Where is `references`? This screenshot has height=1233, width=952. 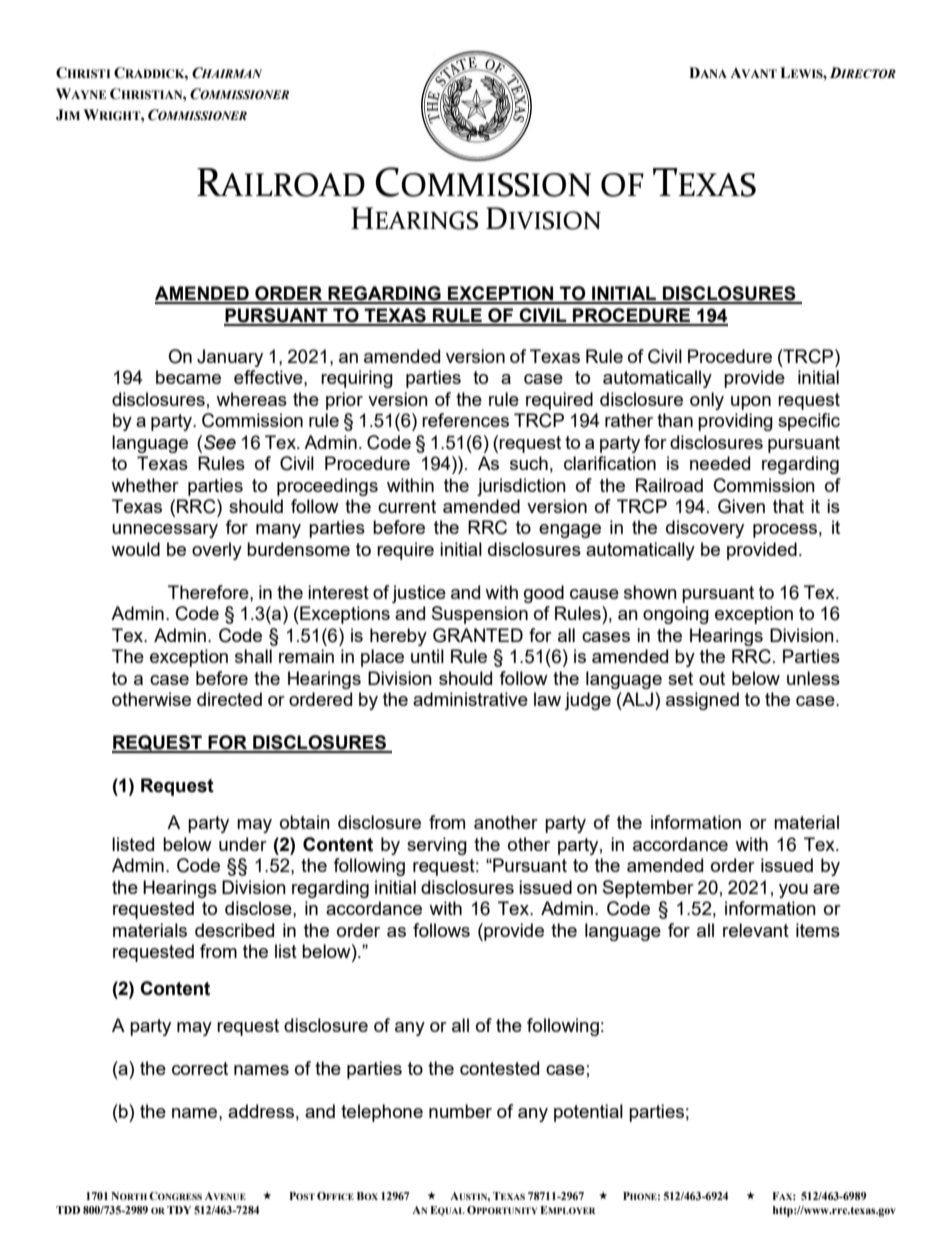
references is located at coordinates (465, 420).
